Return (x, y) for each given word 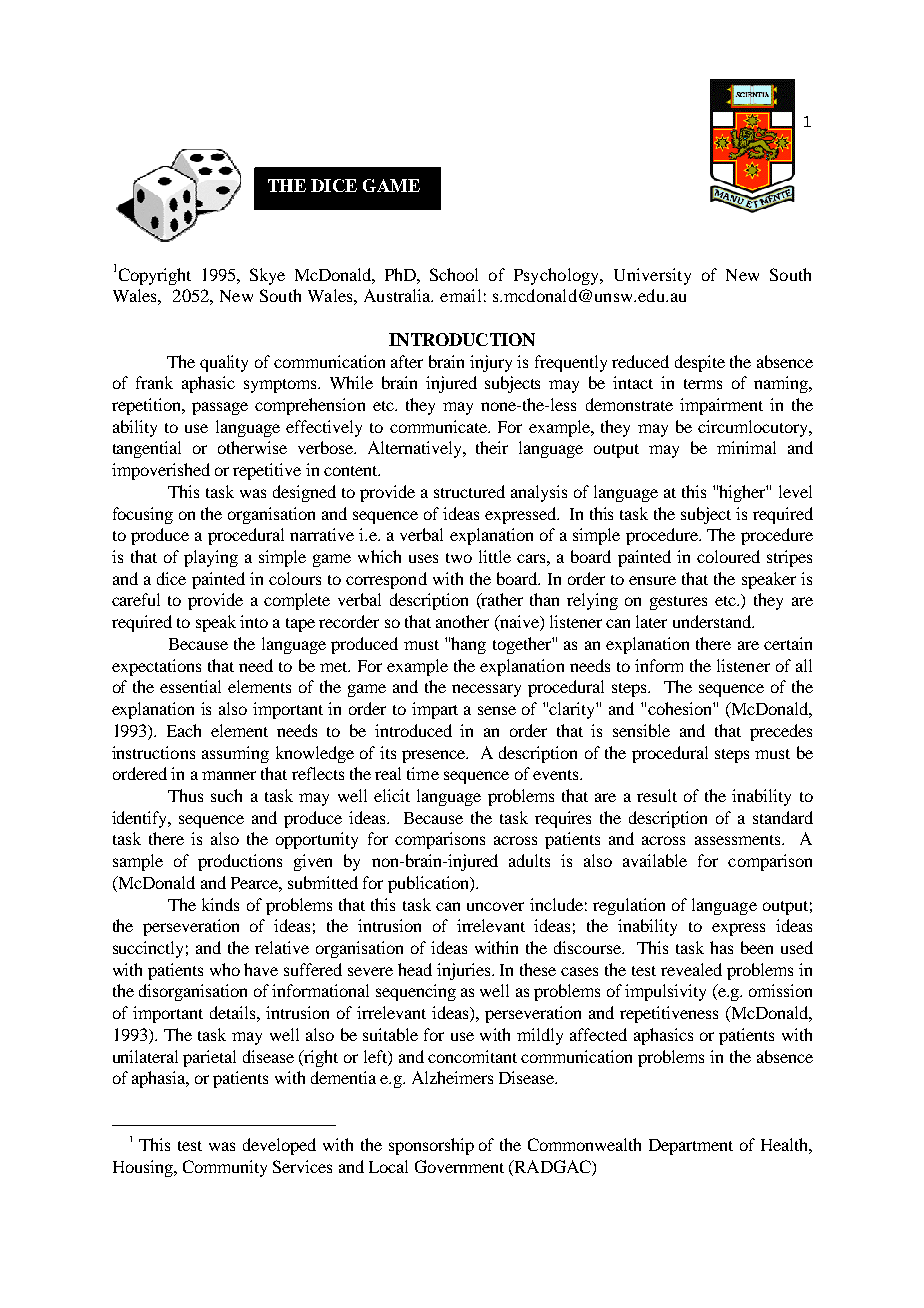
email (460, 295)
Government (459, 1166)
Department (691, 1147)
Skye (267, 276)
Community (225, 1168)
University (652, 276)
